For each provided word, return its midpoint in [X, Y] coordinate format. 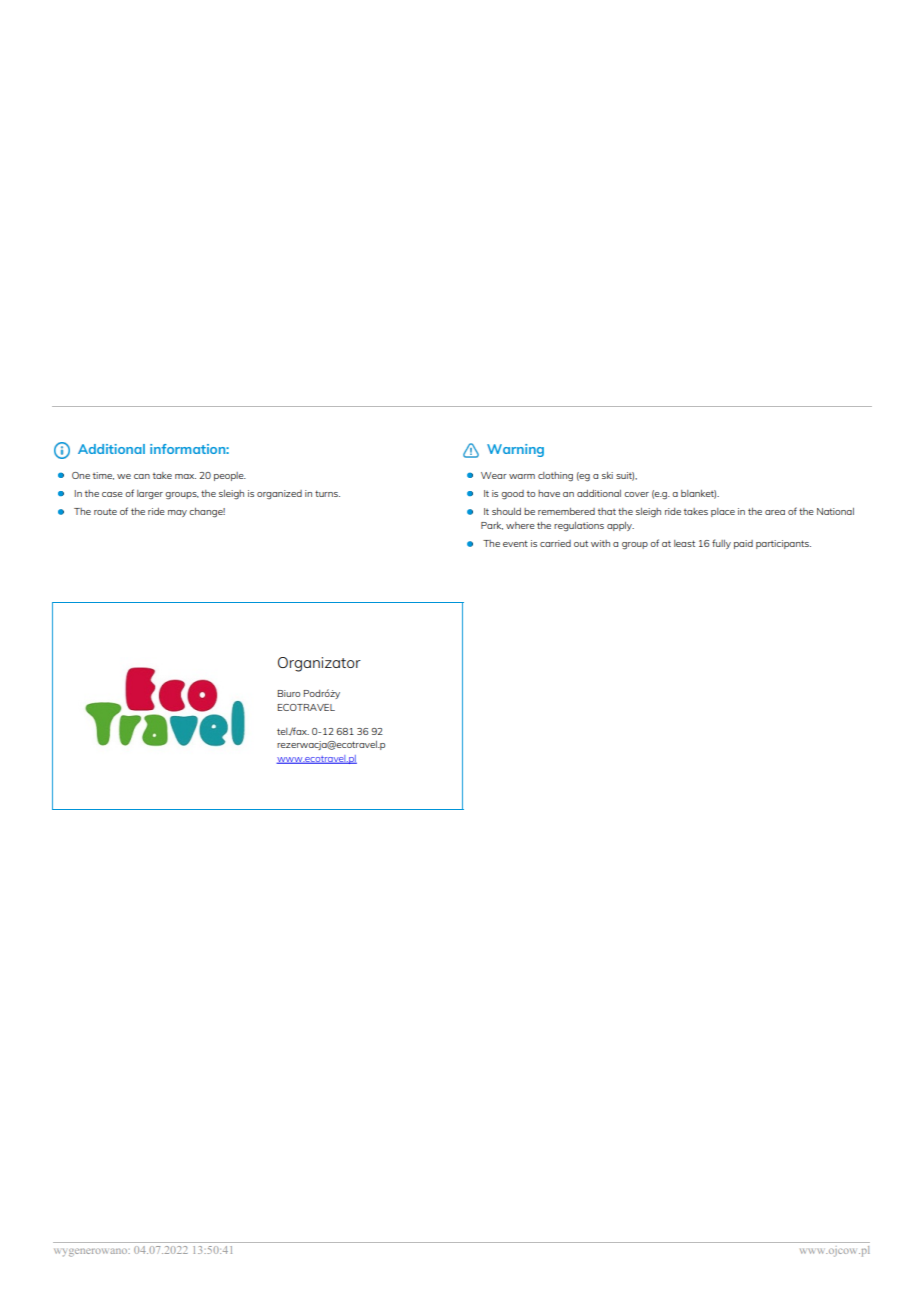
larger [150, 494]
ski [607, 475]
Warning [515, 450]
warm [522, 476]
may [177, 513]
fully [721, 544]
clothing [555, 477]
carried [555, 543]
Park [492, 526]
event [515, 543]
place [723, 512]
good [512, 495]
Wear [494, 475]
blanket [698, 494]
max [185, 476]
